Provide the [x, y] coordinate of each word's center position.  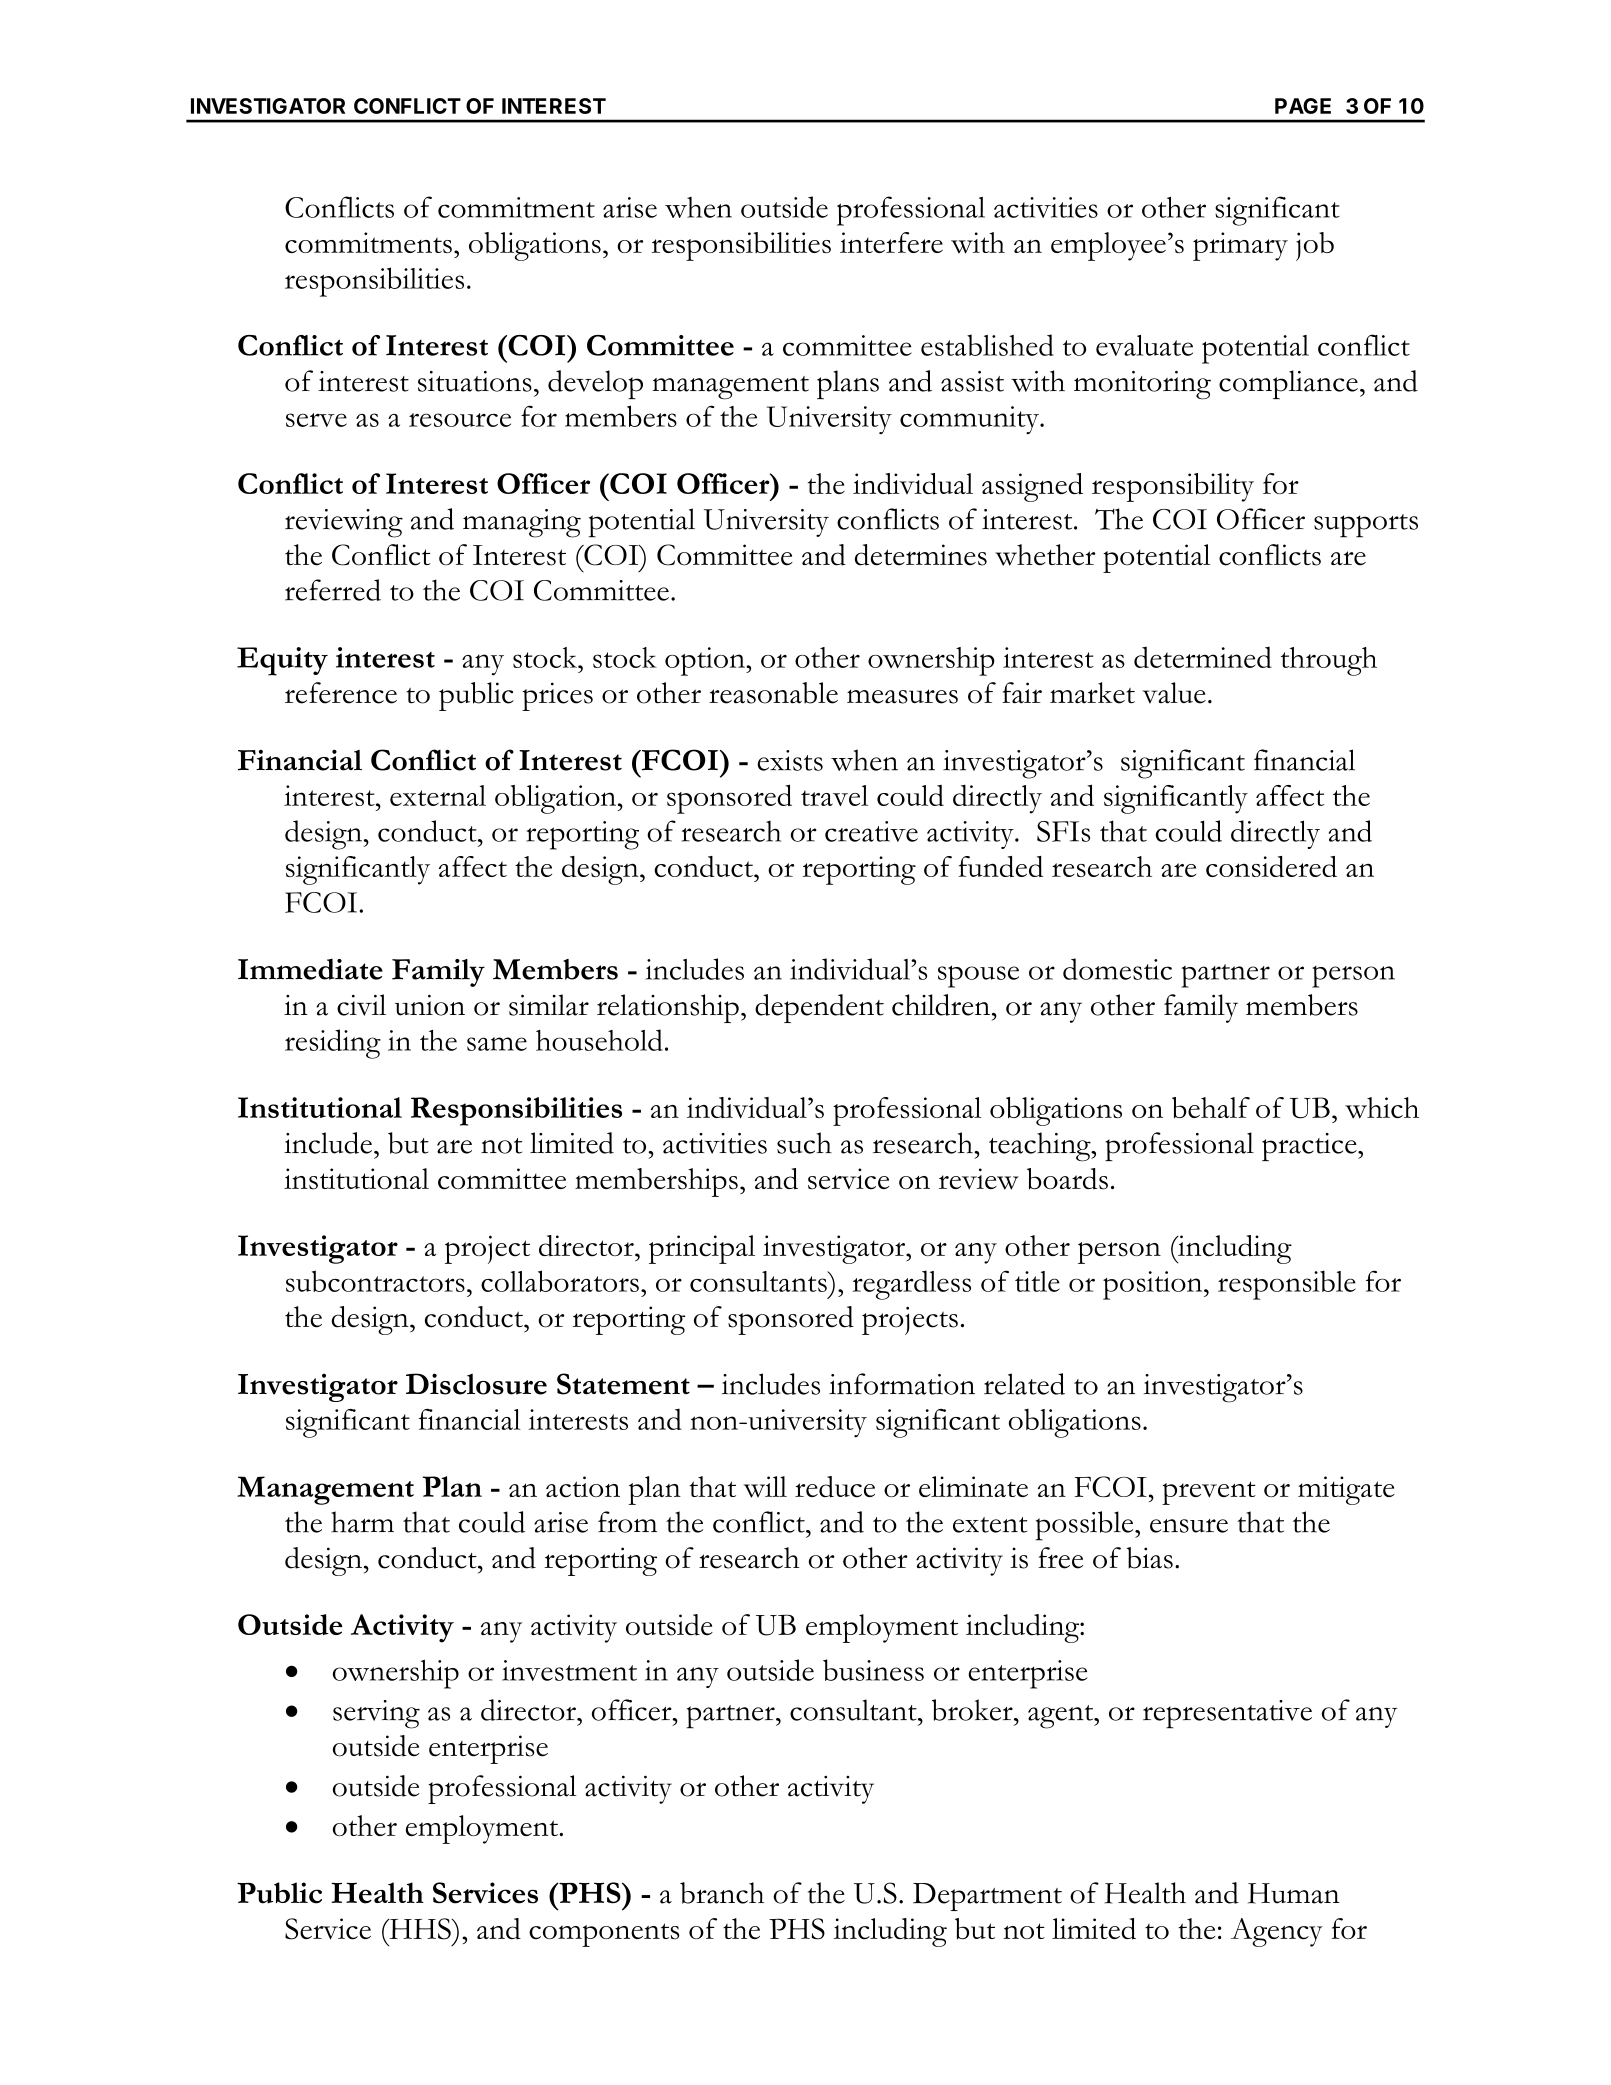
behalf [1211, 1107]
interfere [891, 242]
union [430, 1005]
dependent [819, 1008]
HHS [420, 1929]
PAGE [1303, 106]
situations [475, 381]
